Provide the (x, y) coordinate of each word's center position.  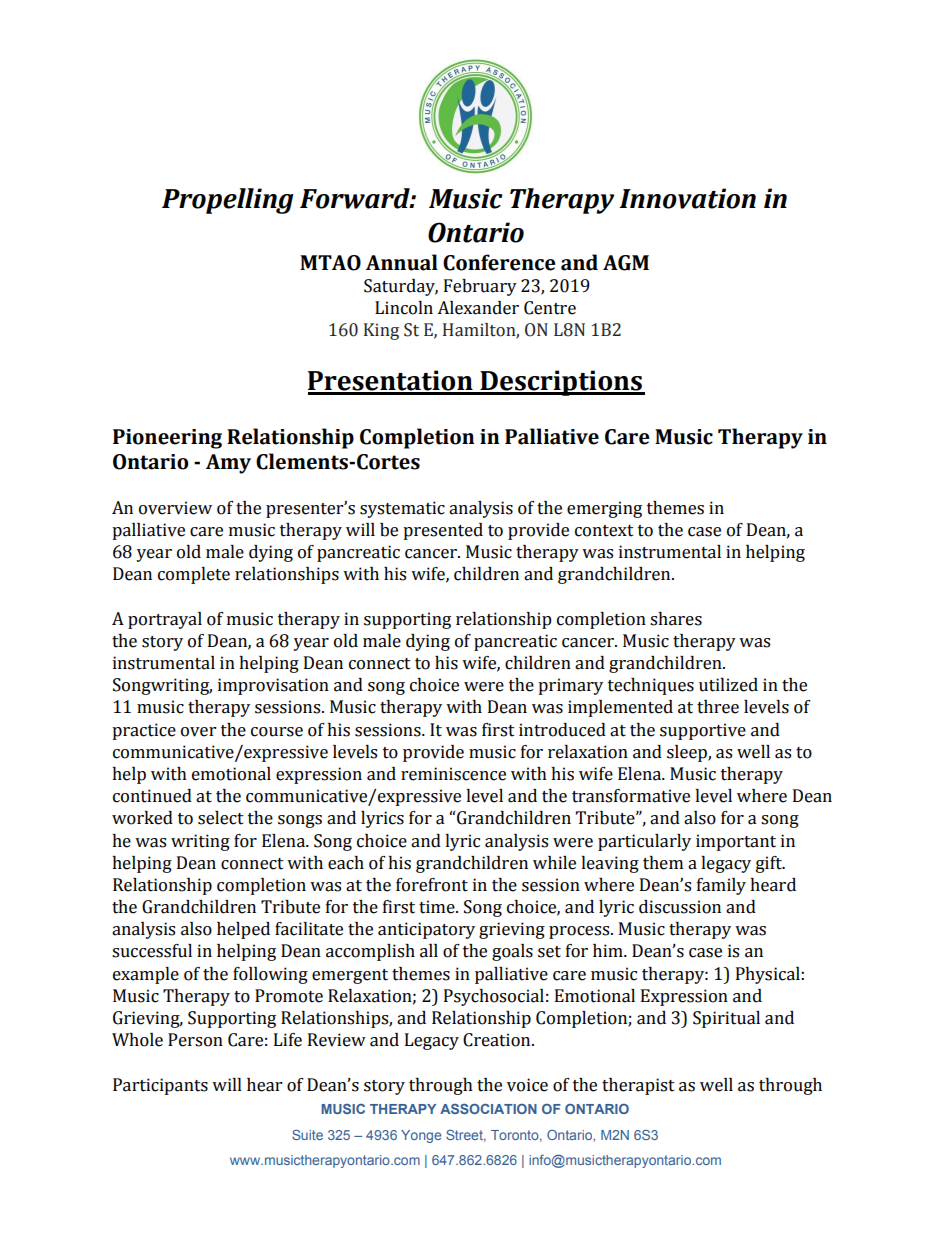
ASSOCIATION (488, 1109)
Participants (160, 1086)
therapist (638, 1086)
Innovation (687, 198)
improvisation (273, 686)
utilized (728, 685)
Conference (499, 262)
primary (570, 686)
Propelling (228, 201)
